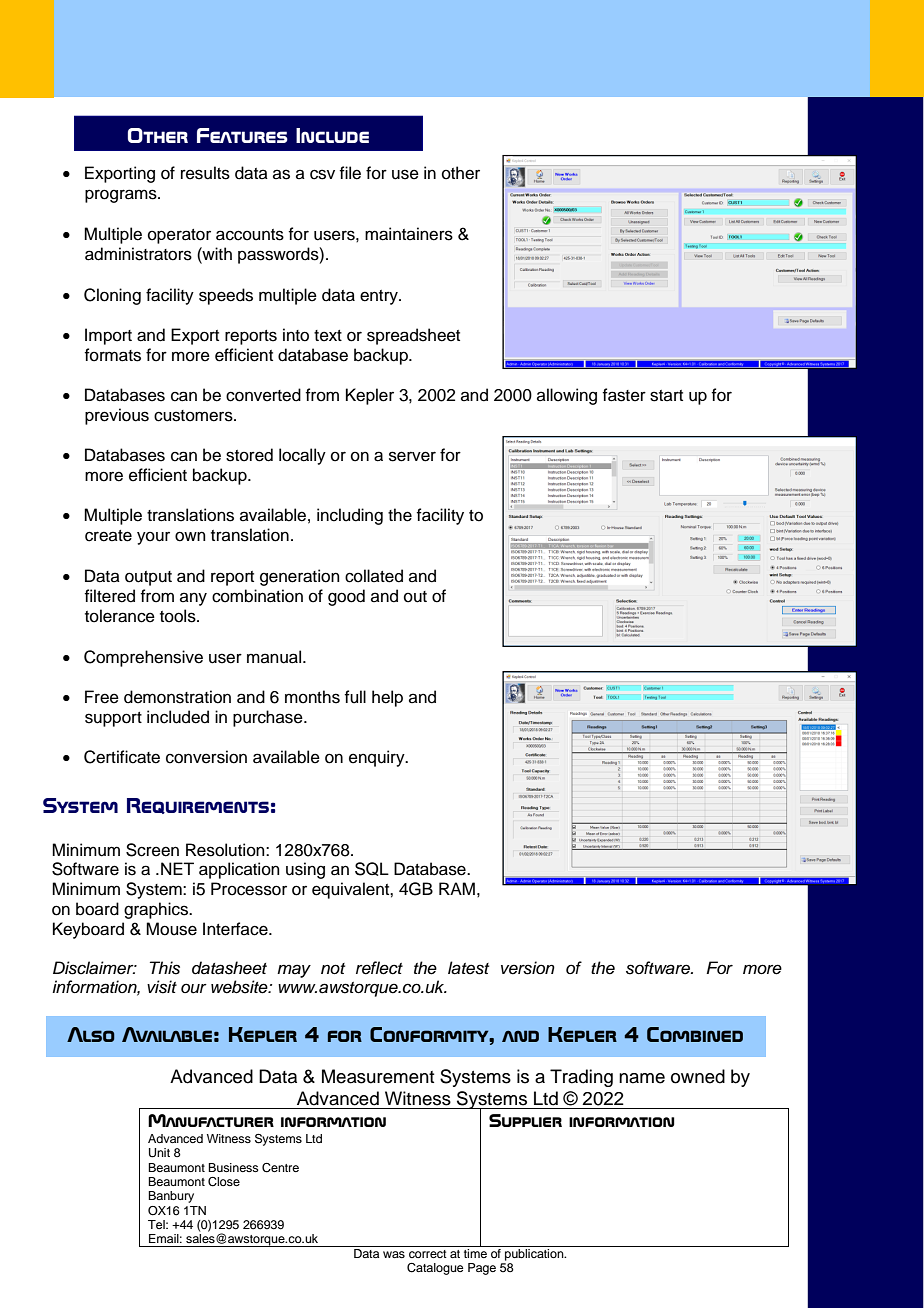 This screenshot has width=924, height=1308. I want to click on Combined, so click(695, 1034).
